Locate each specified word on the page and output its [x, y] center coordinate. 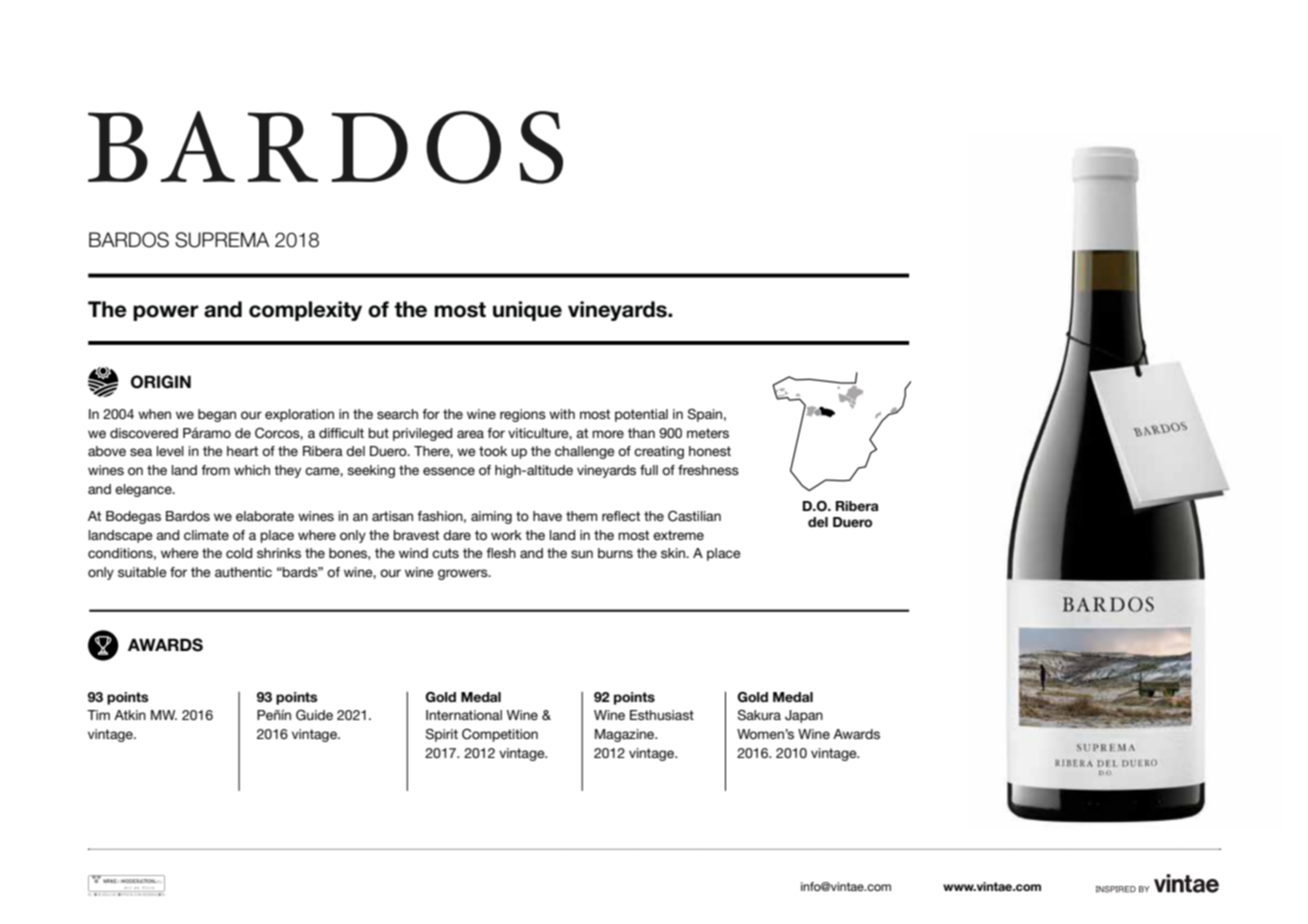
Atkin [130, 715]
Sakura [759, 715]
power [166, 313]
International [464, 715]
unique [527, 311]
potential [641, 415]
